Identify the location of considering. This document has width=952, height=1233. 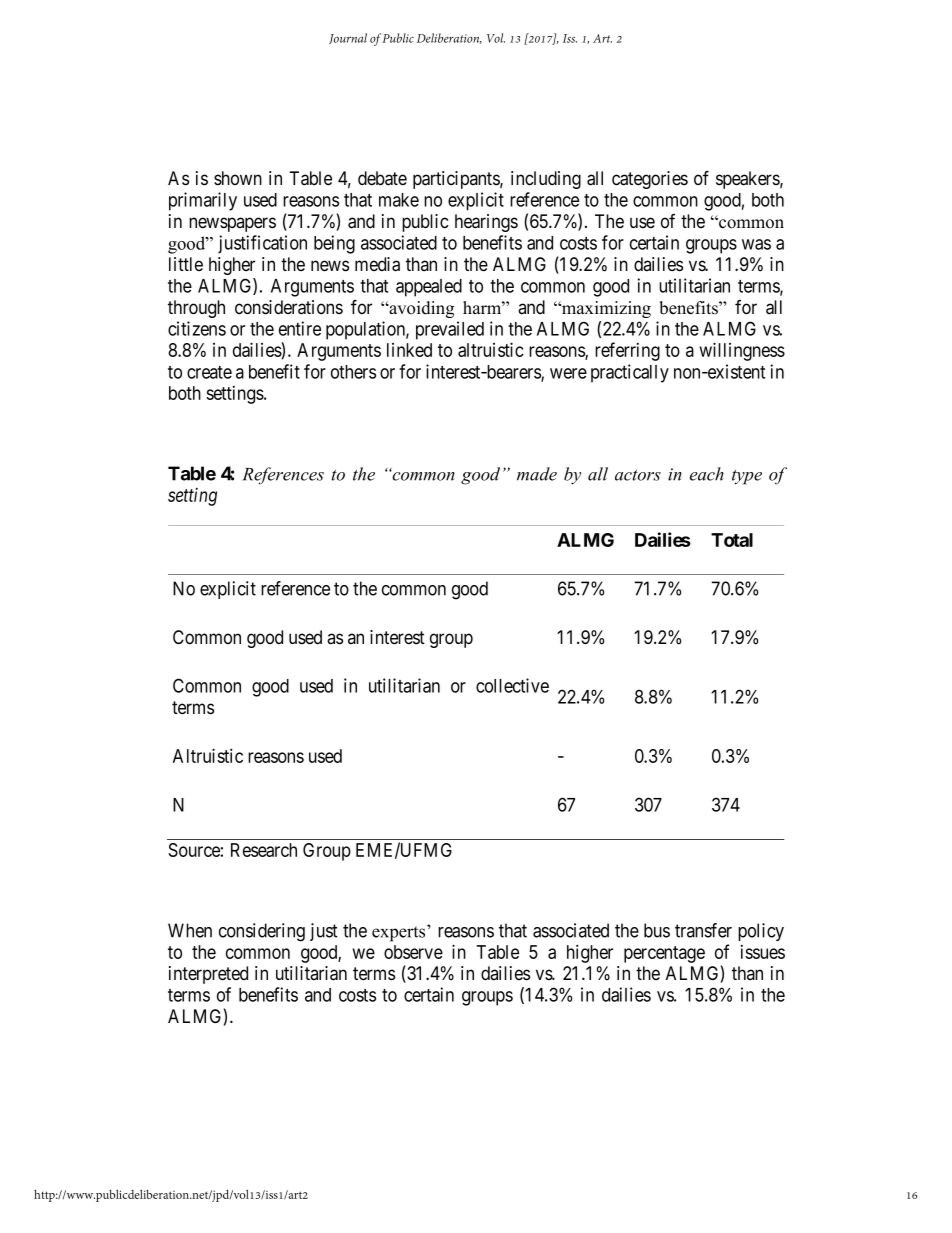
(262, 932).
